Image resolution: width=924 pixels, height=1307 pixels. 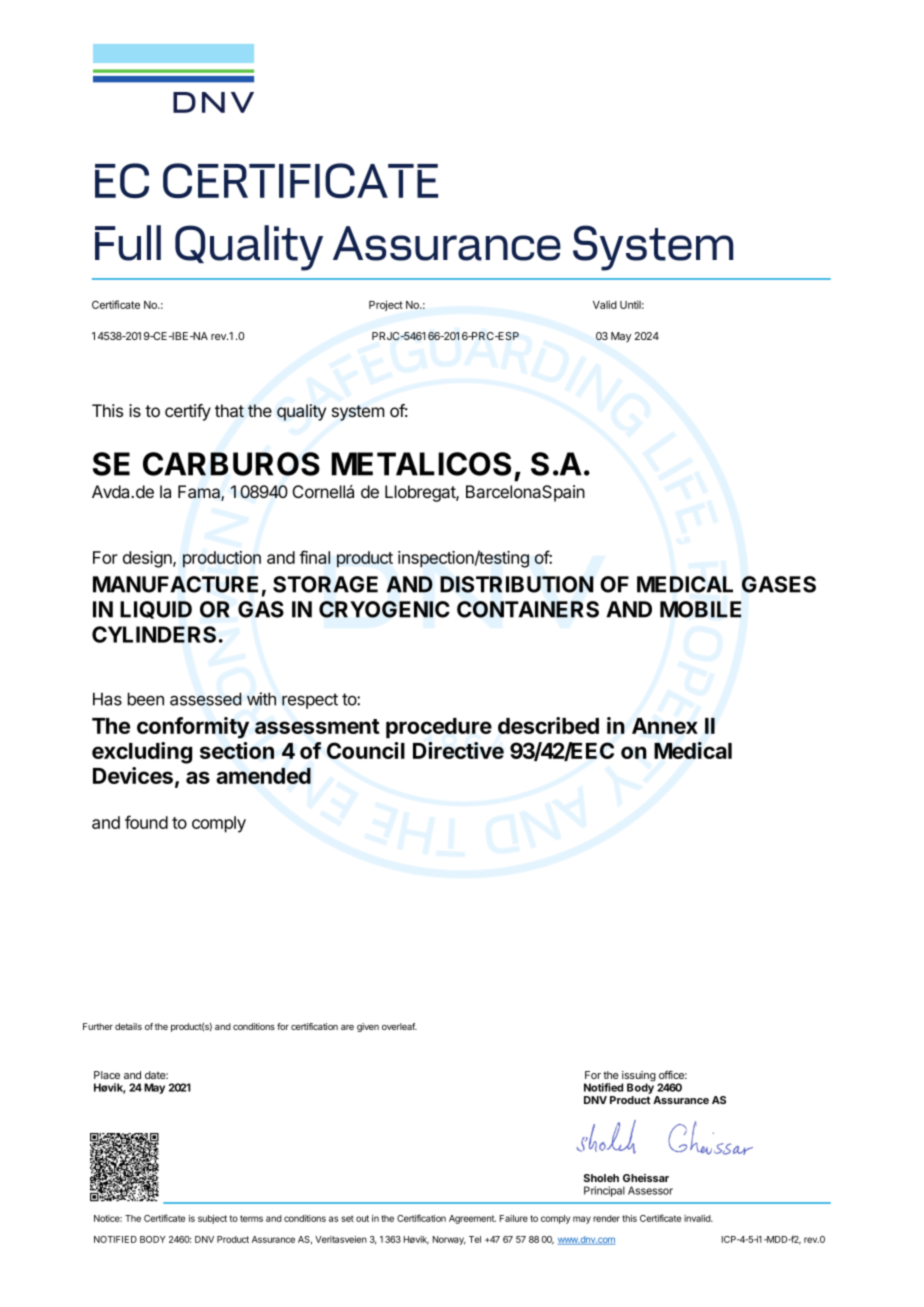 What do you see at coordinates (700, 609) in the screenshot?
I see `MOBILE` at bounding box center [700, 609].
